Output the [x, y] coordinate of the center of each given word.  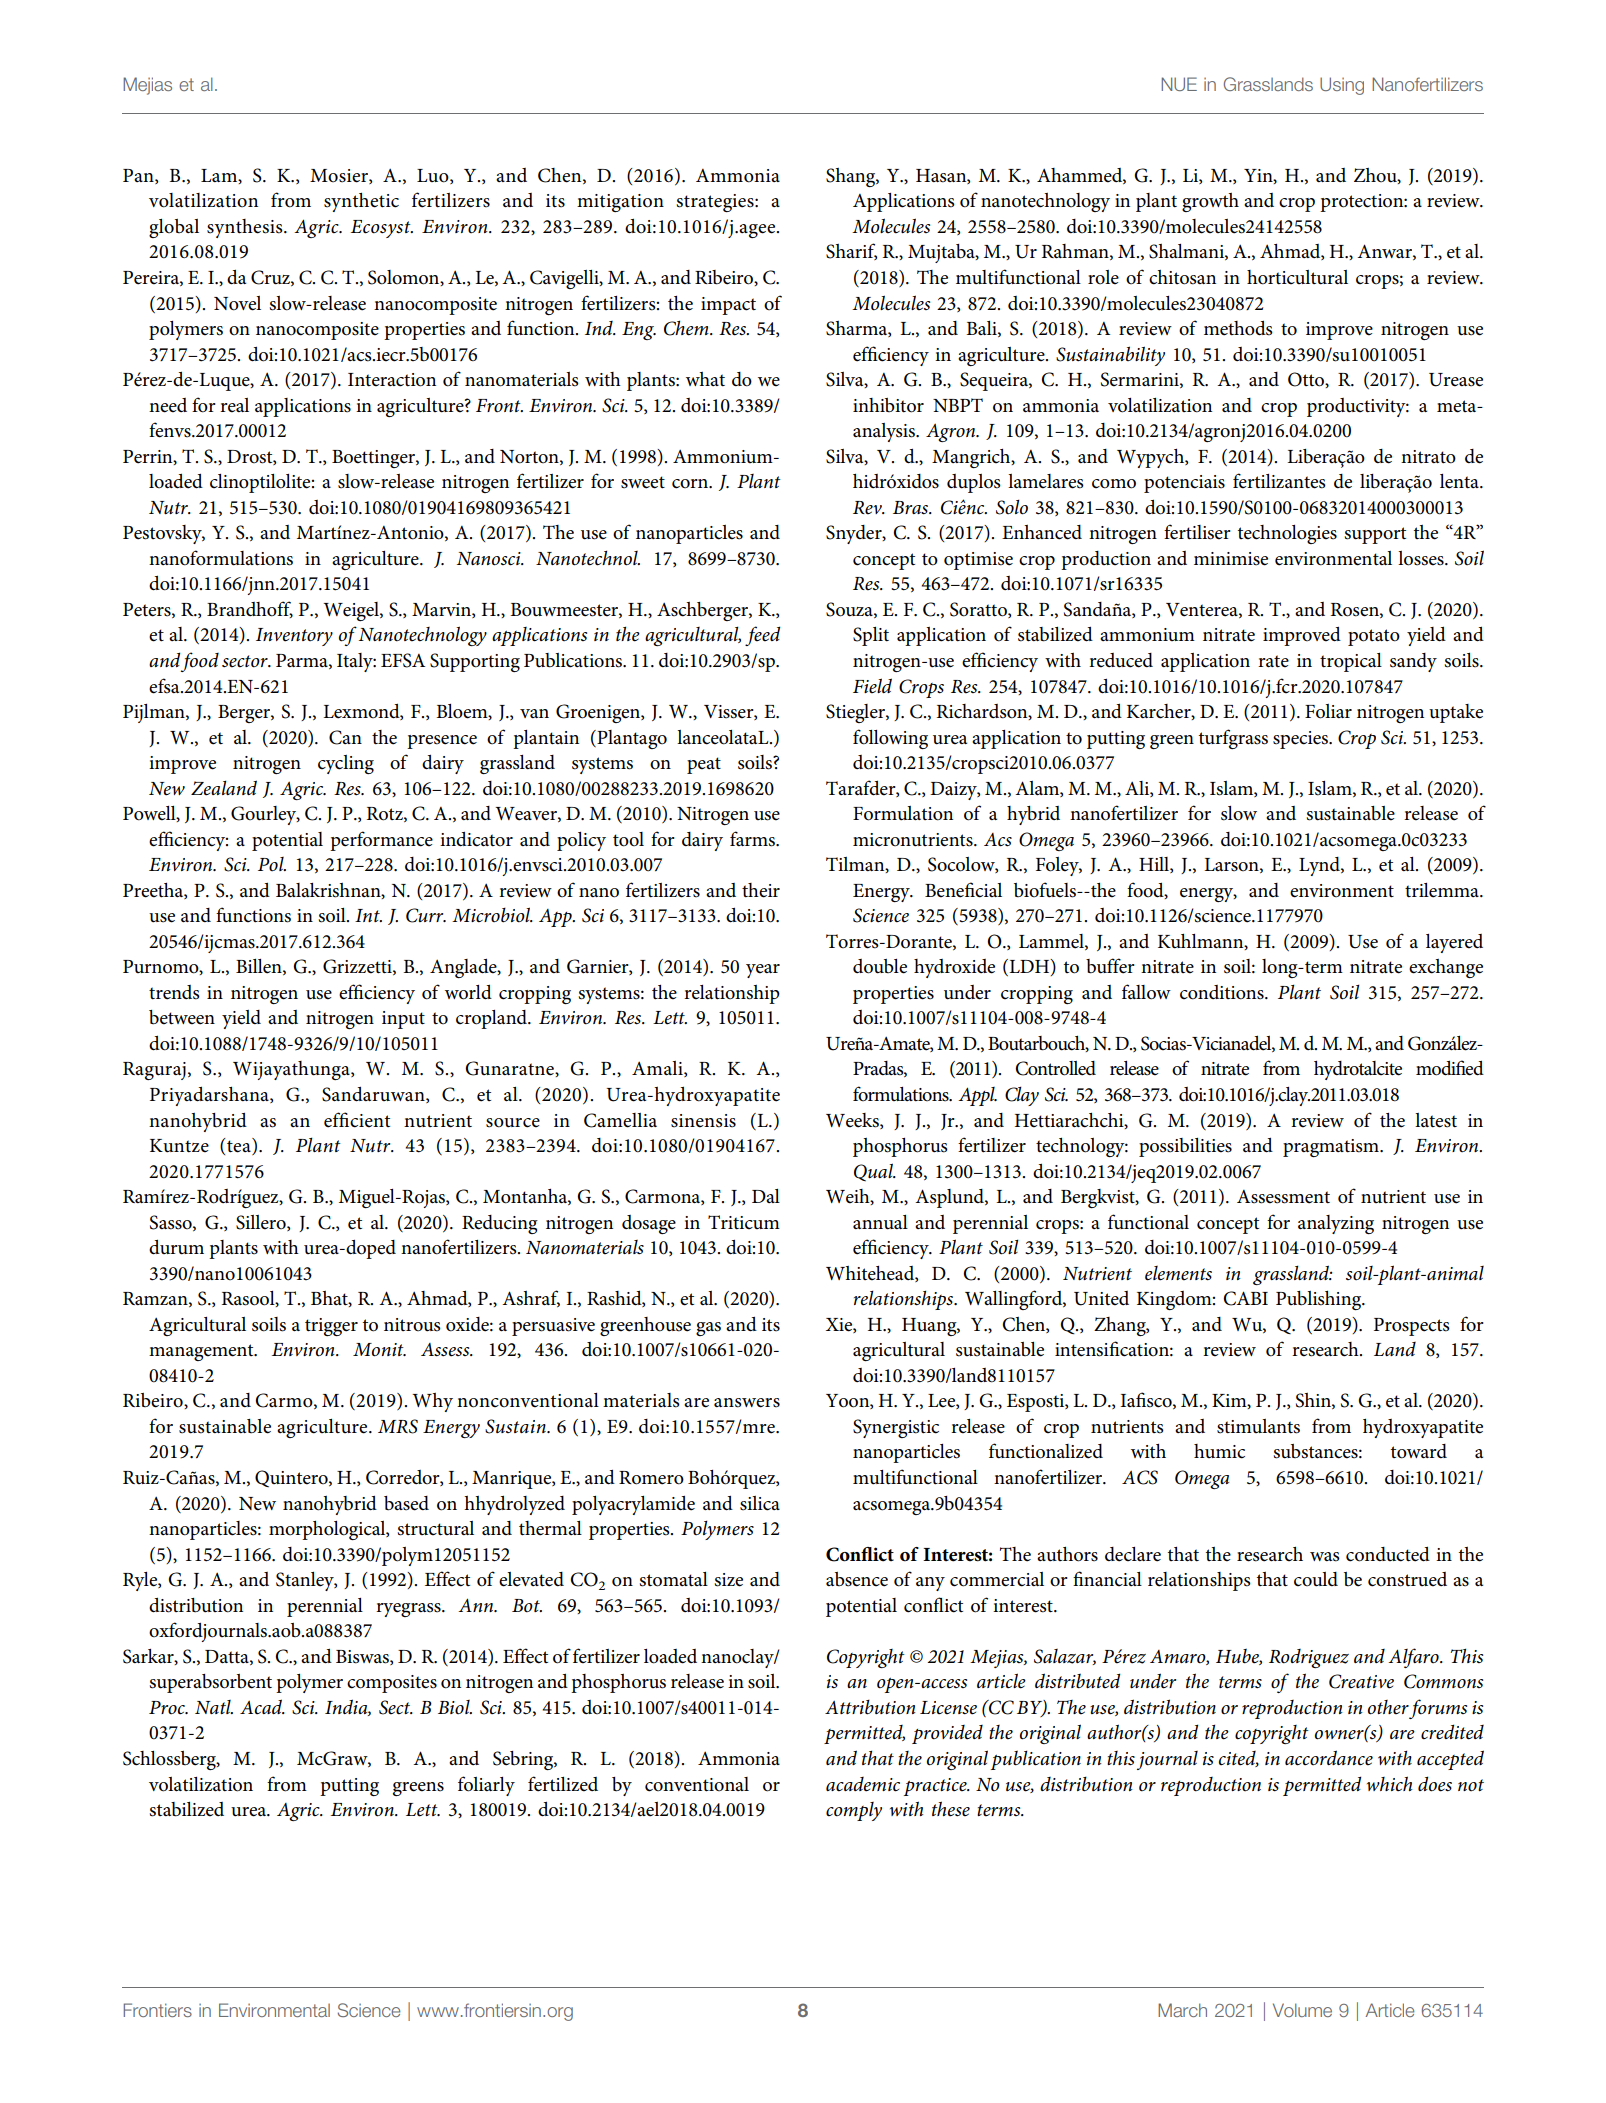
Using [1342, 86]
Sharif [851, 251]
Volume [1302, 2010]
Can [345, 737]
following [890, 739]
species [1301, 740]
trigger [331, 1327]
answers [747, 1403]
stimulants [1258, 1426]
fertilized [563, 1784]
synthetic [361, 202]
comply [854, 1811]
